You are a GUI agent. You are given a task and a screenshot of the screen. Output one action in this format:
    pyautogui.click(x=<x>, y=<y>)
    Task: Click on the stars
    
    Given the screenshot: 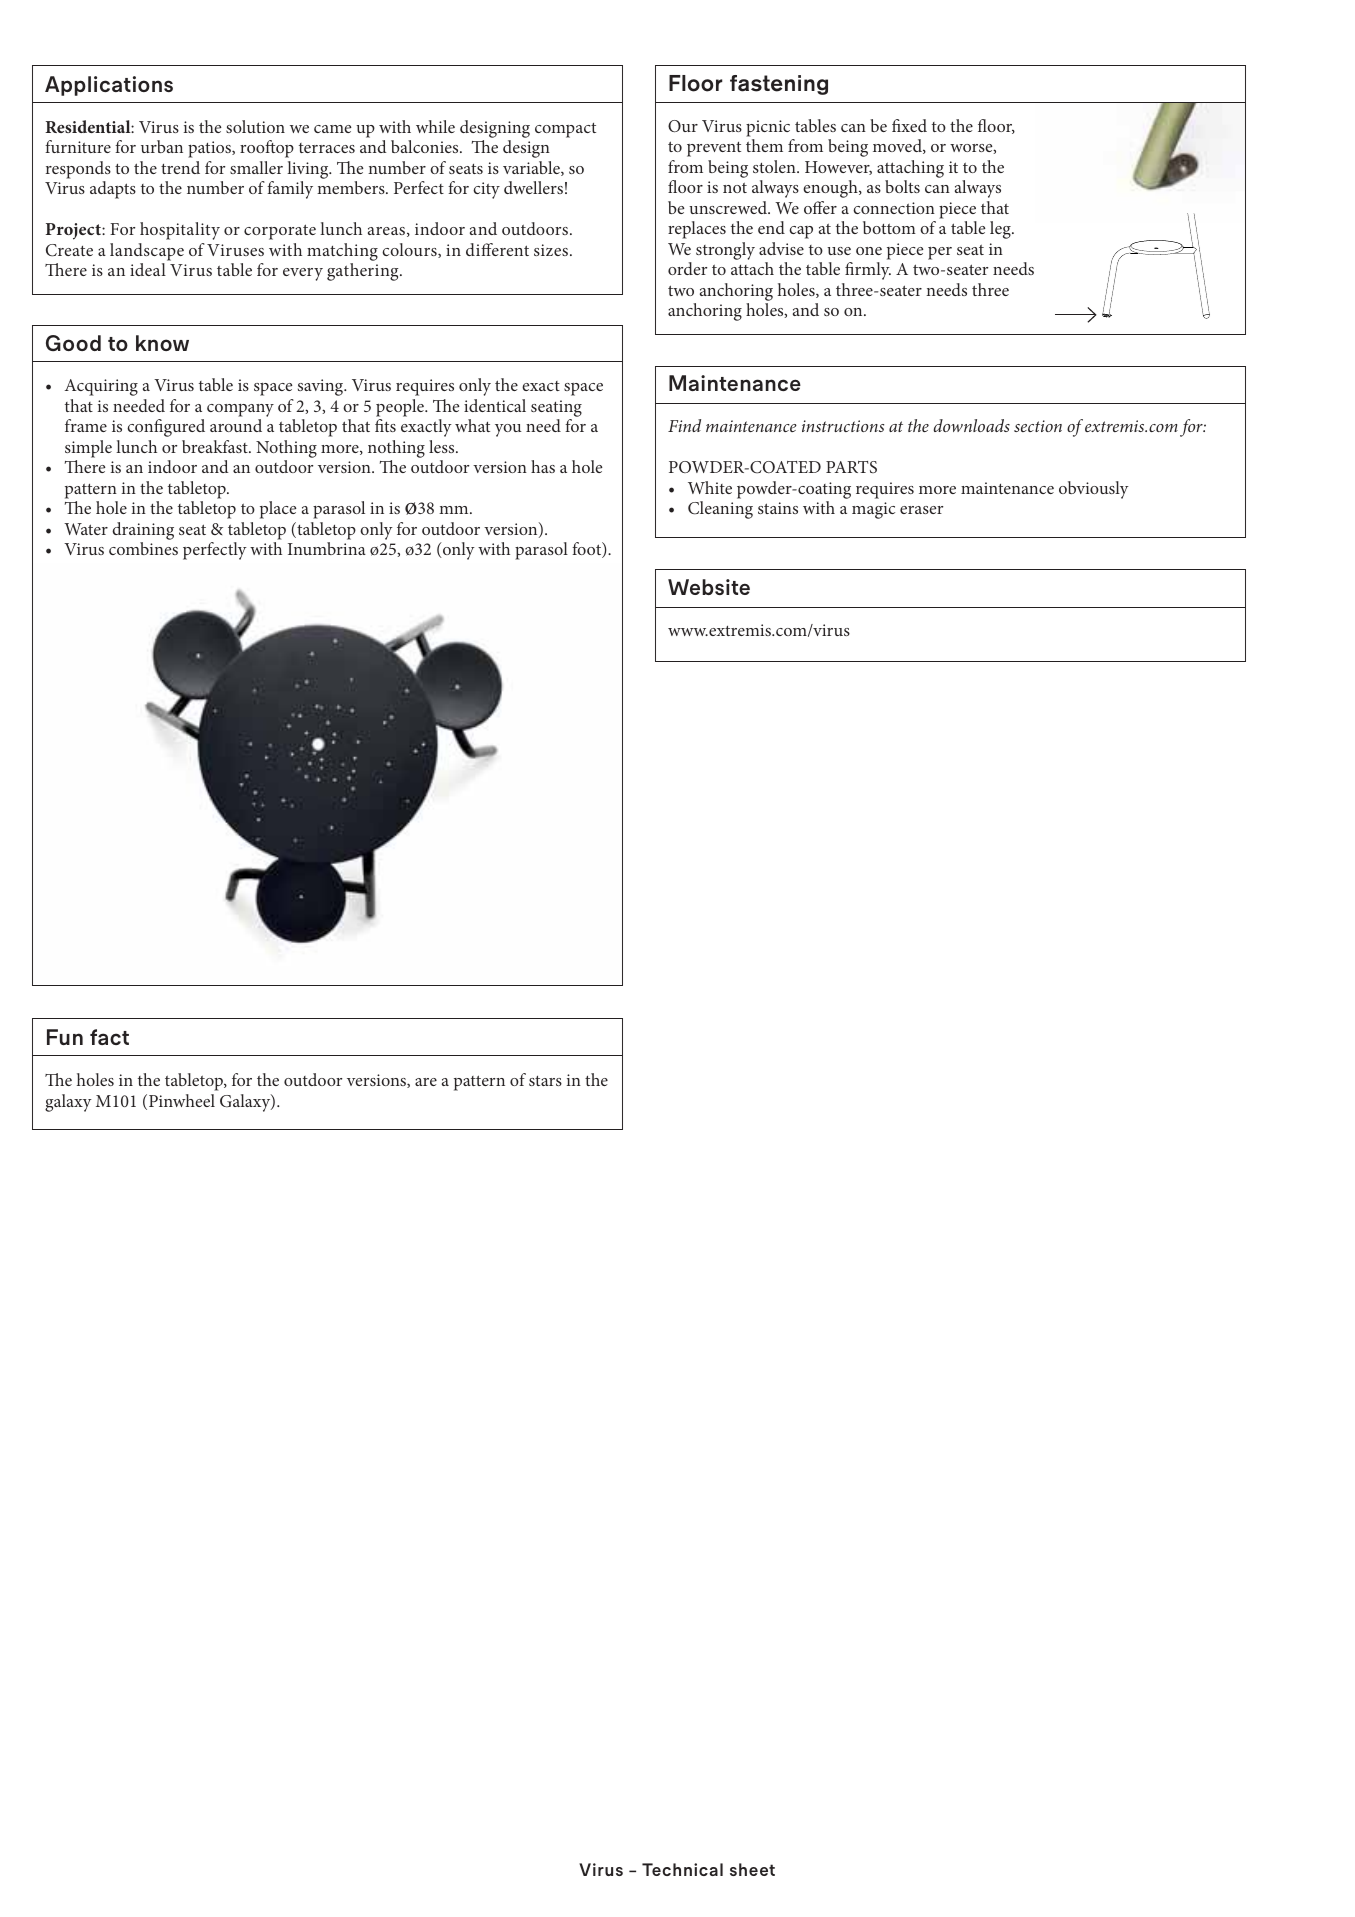 What is the action you would take?
    pyautogui.click(x=545, y=1081)
